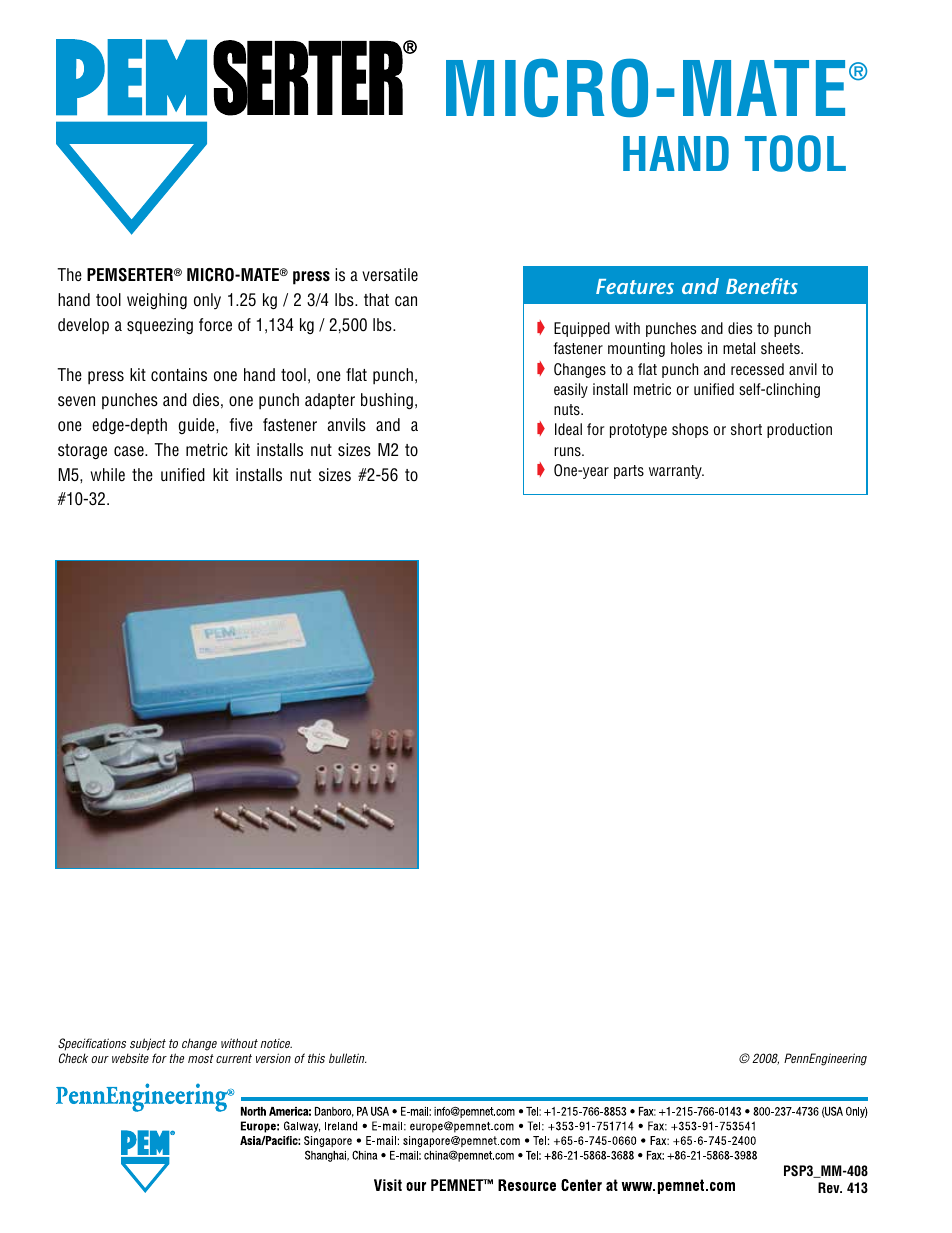 This screenshot has height=1233, width=952. Describe the element at coordinates (762, 286) in the screenshot. I see `Benefits` at that location.
